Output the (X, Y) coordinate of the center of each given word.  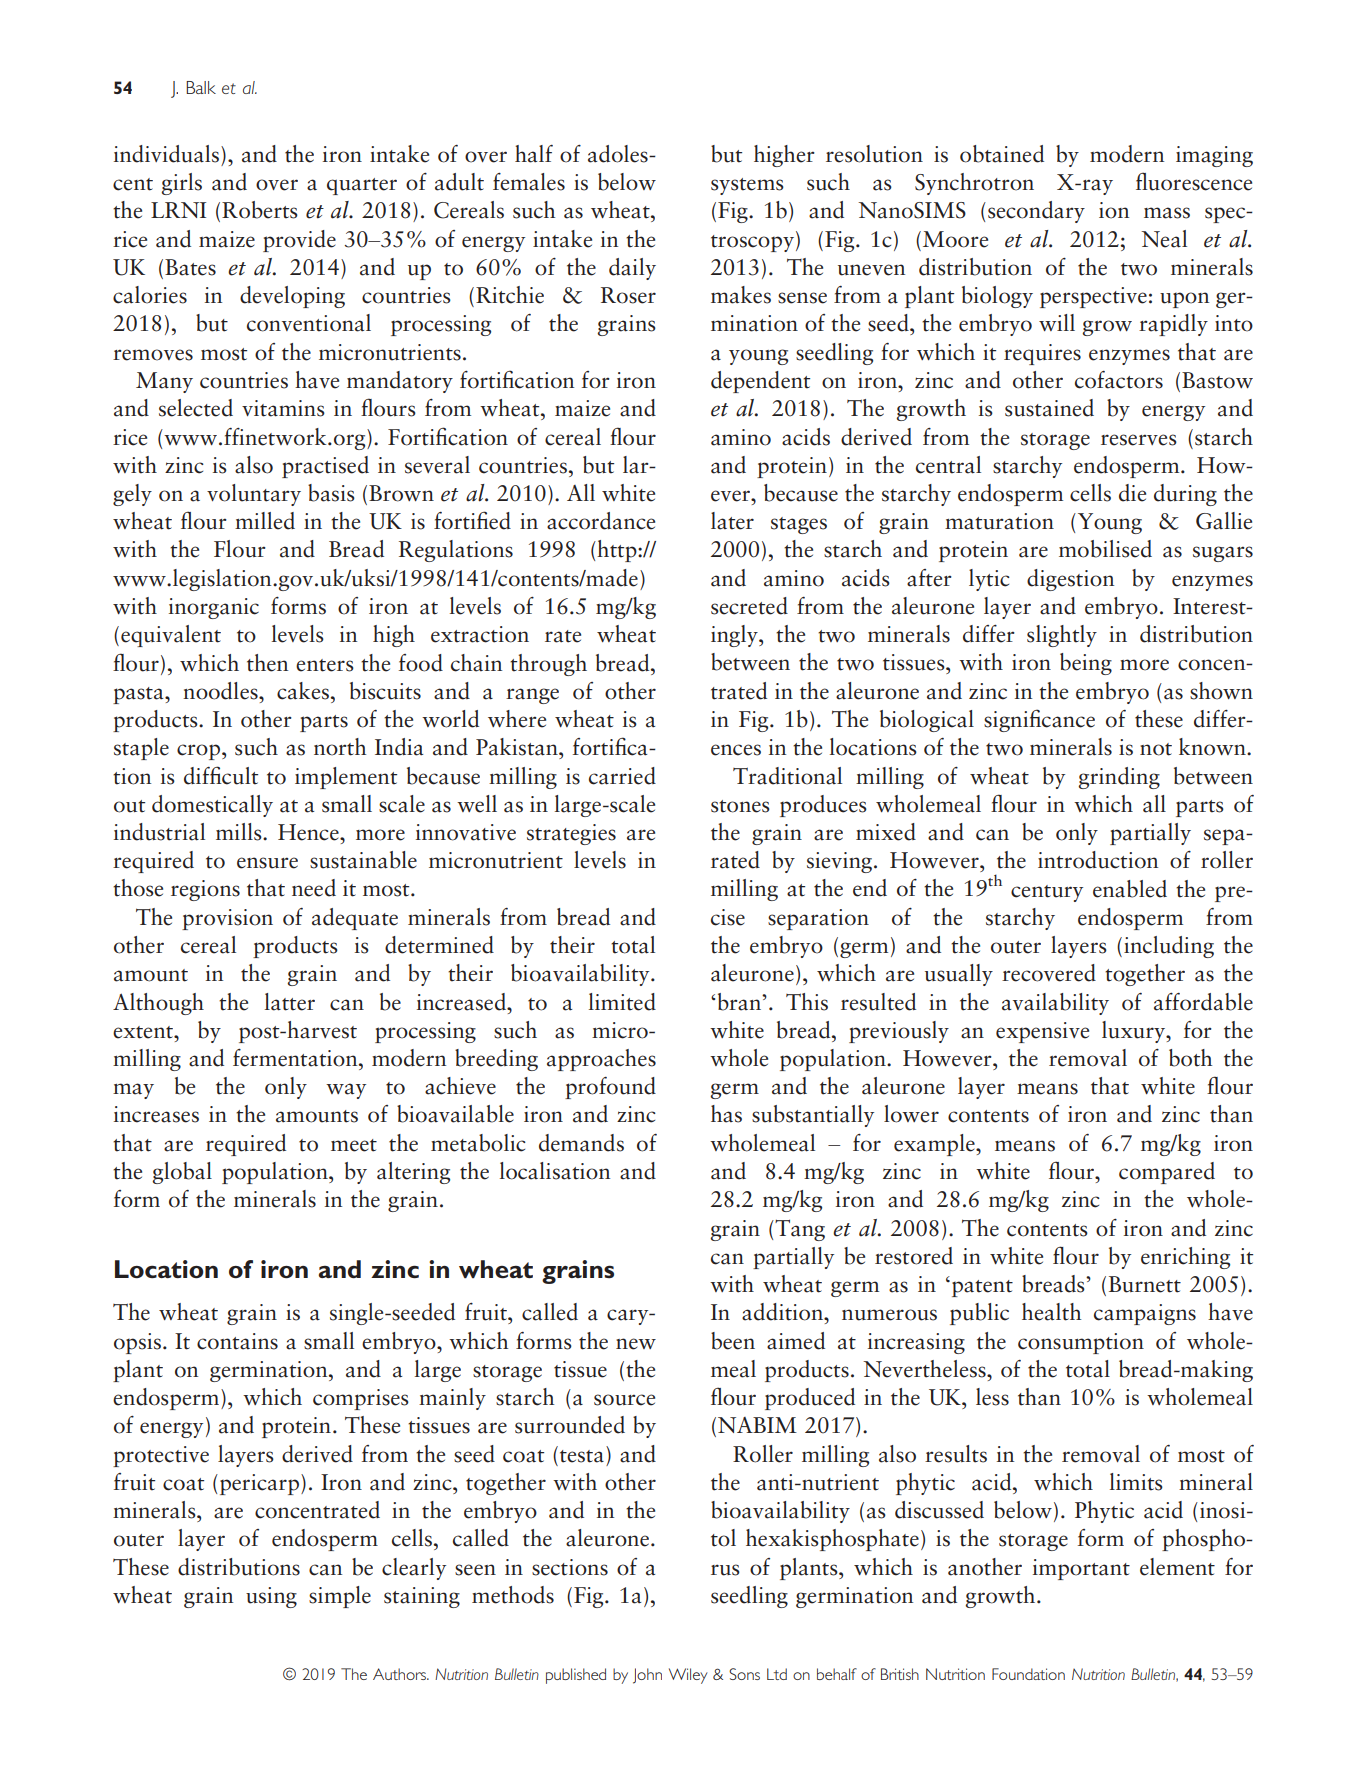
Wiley (688, 1676)
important (1081, 1569)
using (271, 1597)
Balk (201, 87)
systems (747, 186)
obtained (1002, 154)
